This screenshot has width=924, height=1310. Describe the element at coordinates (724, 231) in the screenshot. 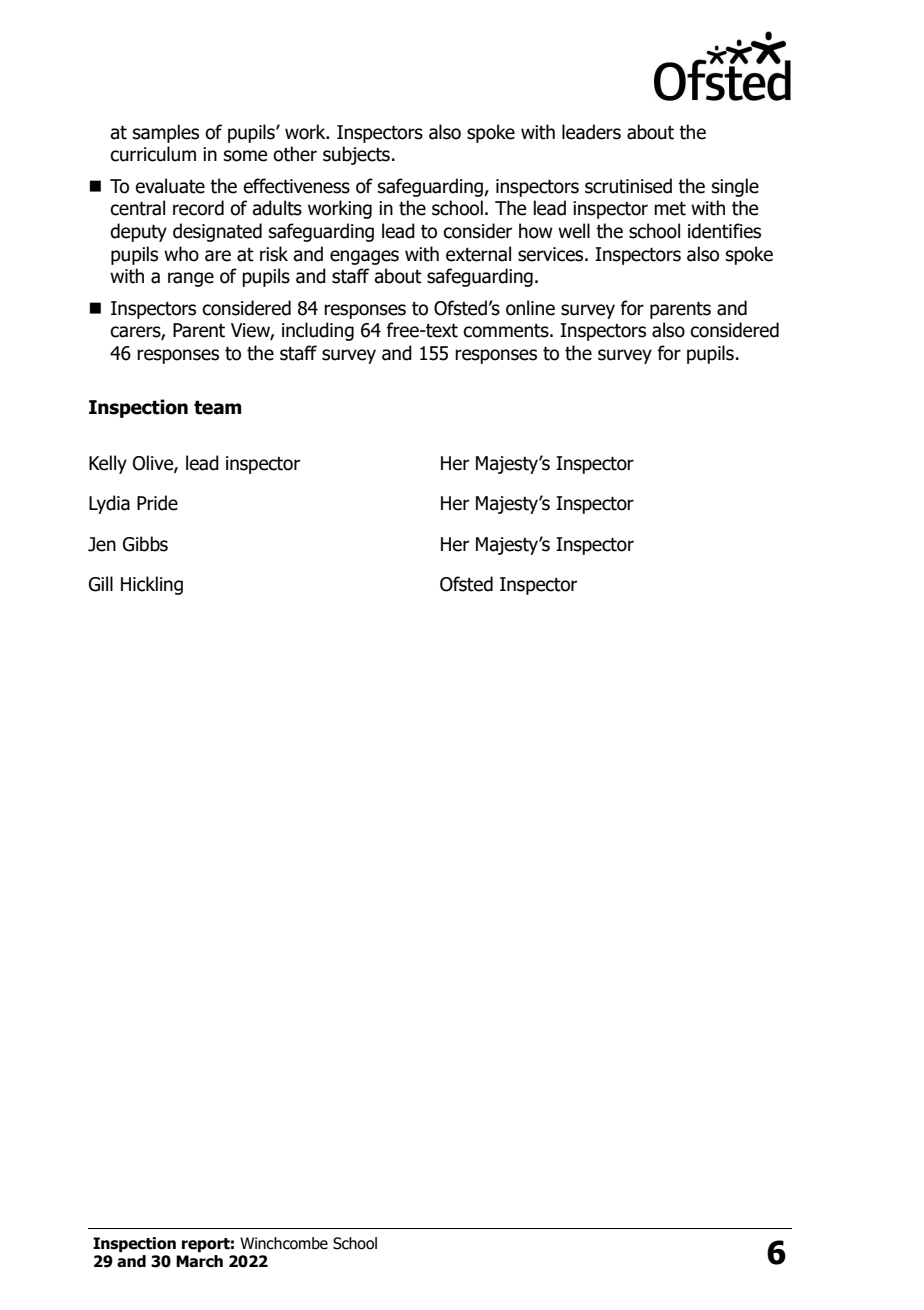

I see `identifies` at that location.
